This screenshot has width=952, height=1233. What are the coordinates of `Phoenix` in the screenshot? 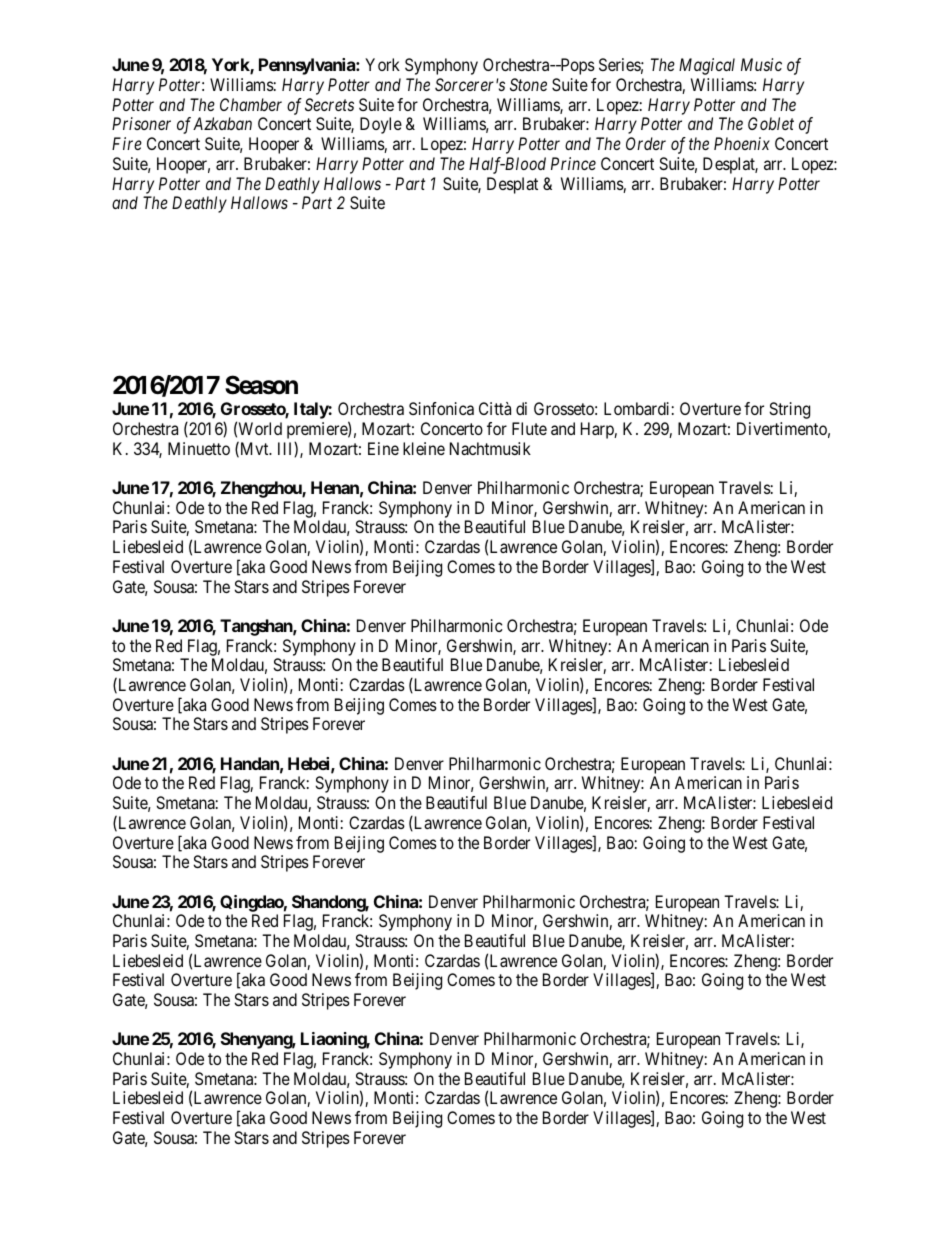 It's located at (742, 143).
